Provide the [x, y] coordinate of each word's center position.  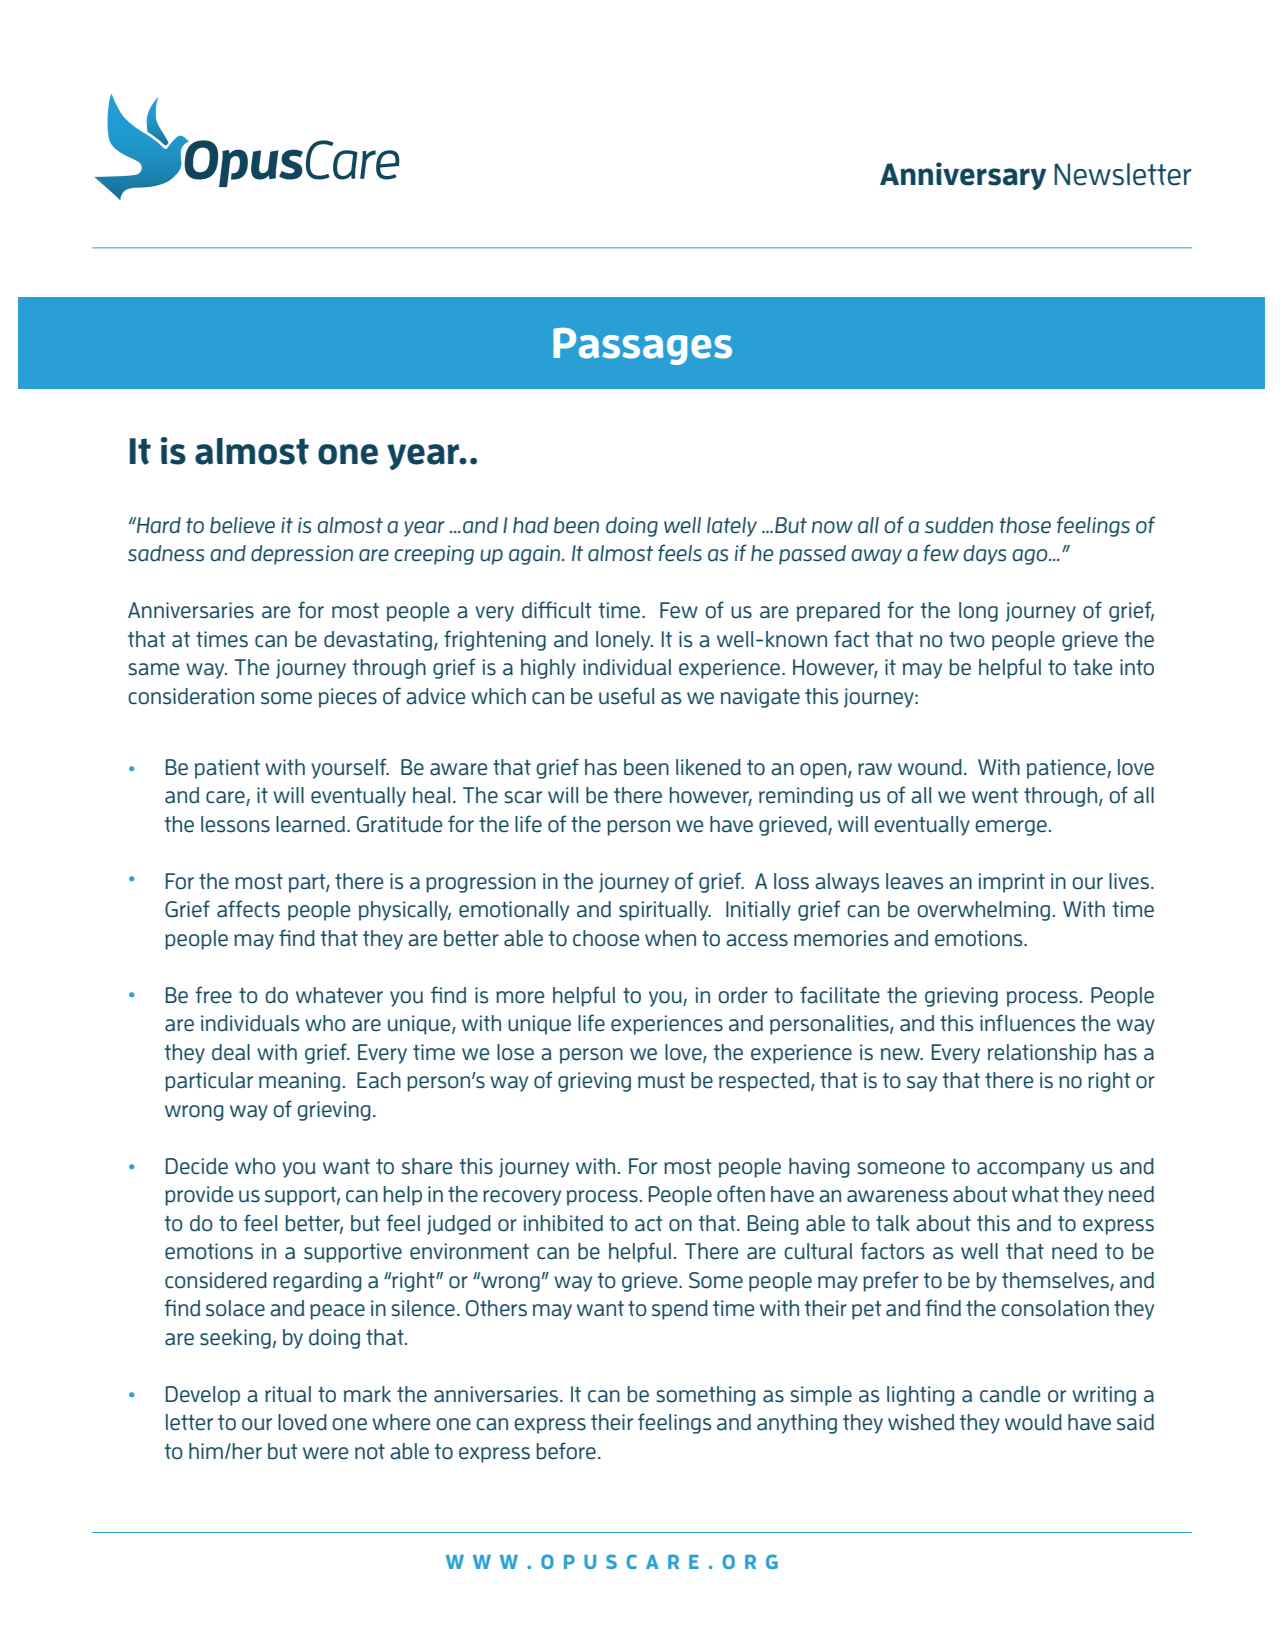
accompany [1031, 1170]
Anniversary [963, 176]
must [661, 1081]
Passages [642, 346]
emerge [1011, 828]
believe [242, 525]
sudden [959, 525]
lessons [235, 824]
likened [708, 767]
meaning [299, 1082]
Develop [203, 1396]
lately [732, 527]
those [1025, 525]
